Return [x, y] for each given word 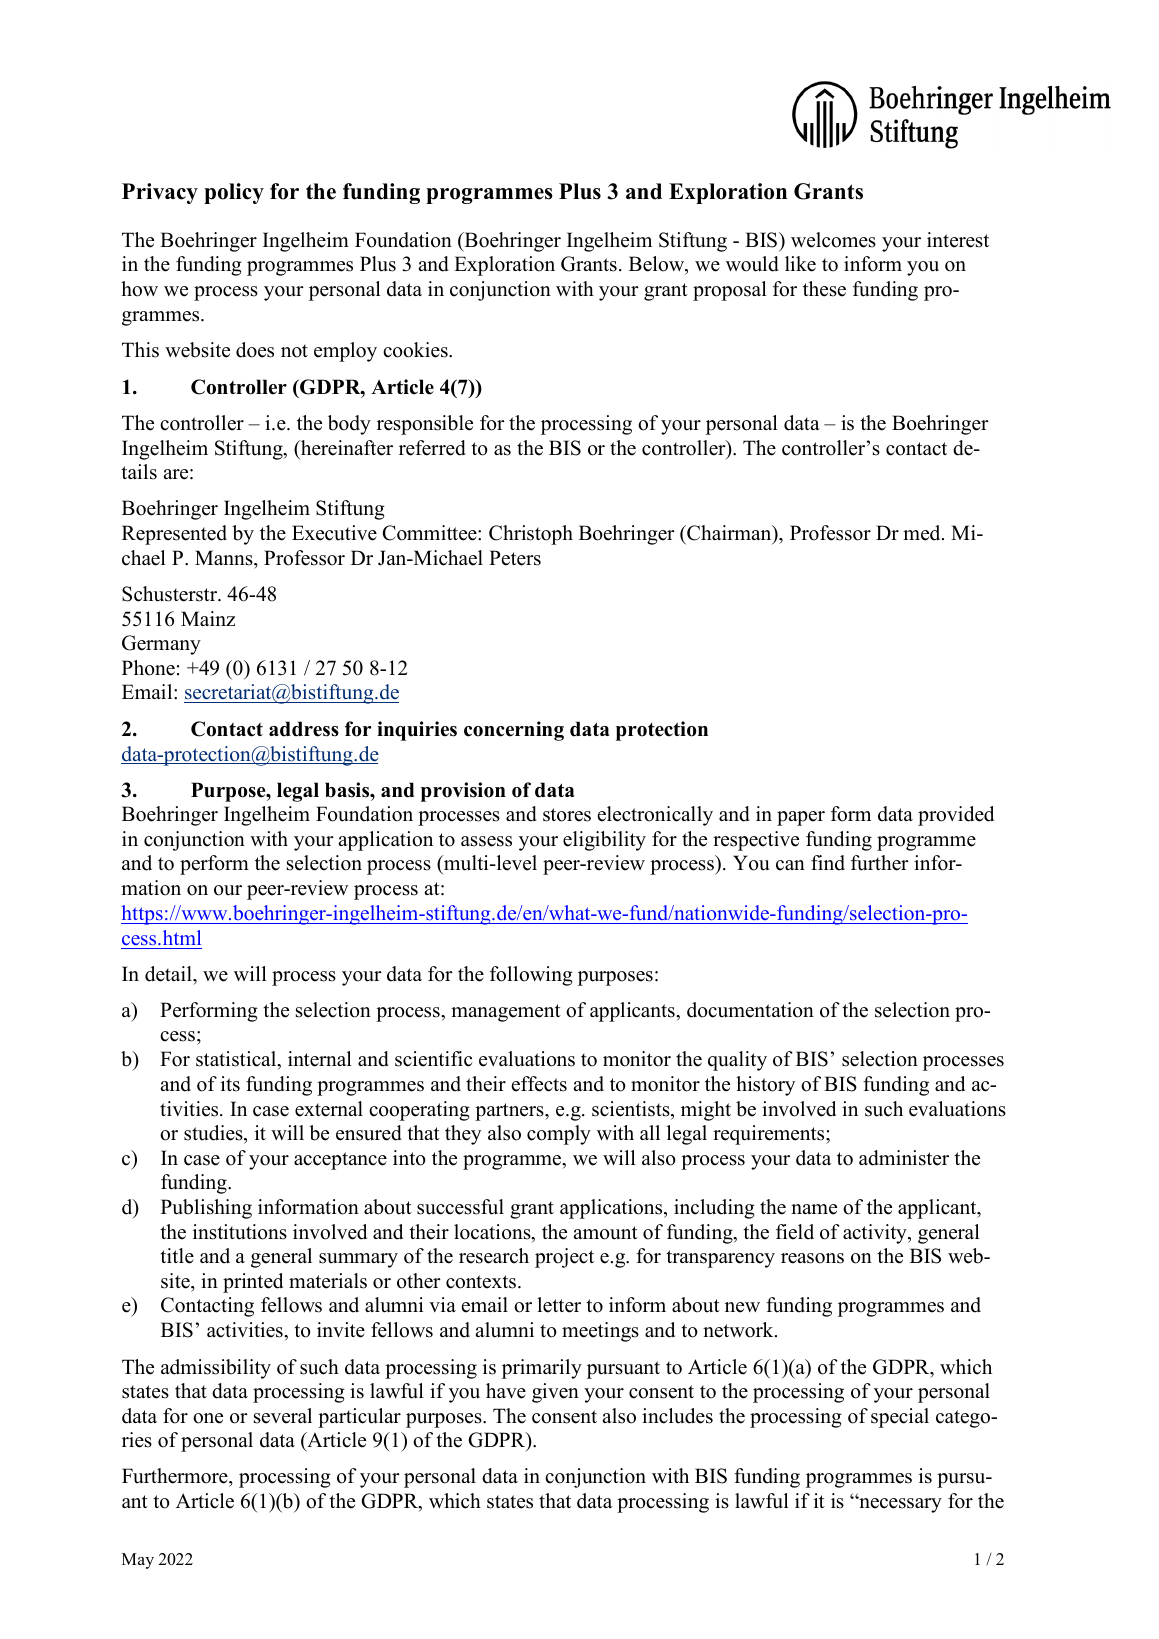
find [828, 863]
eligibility [604, 841]
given [555, 1393]
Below [658, 265]
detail [169, 974]
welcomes [833, 240]
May [138, 1561]
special [900, 1418]
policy [234, 193]
